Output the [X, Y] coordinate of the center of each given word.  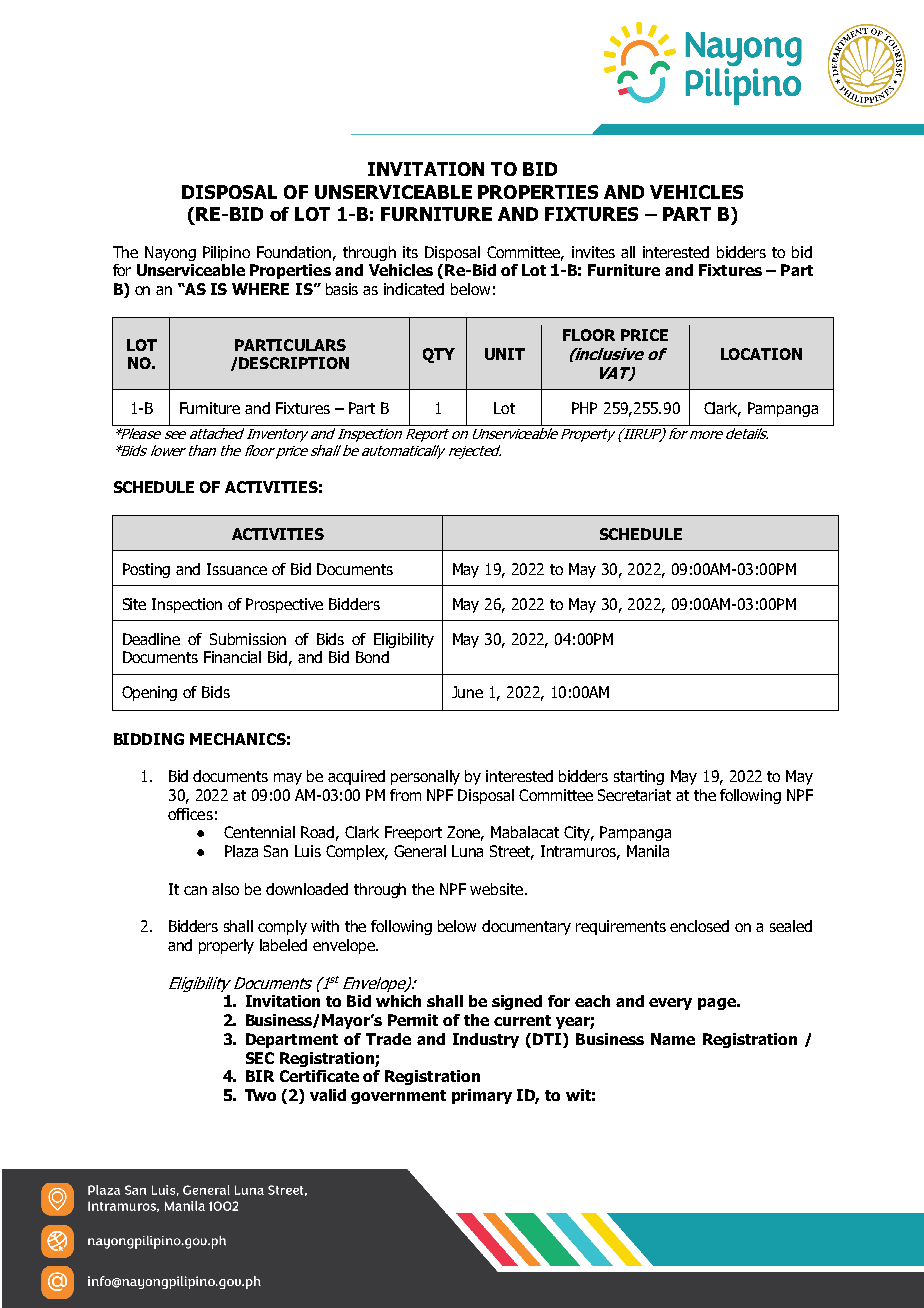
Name [673, 1039]
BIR [260, 1076]
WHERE [260, 289]
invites [593, 252]
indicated [414, 289]
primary [482, 1096]
